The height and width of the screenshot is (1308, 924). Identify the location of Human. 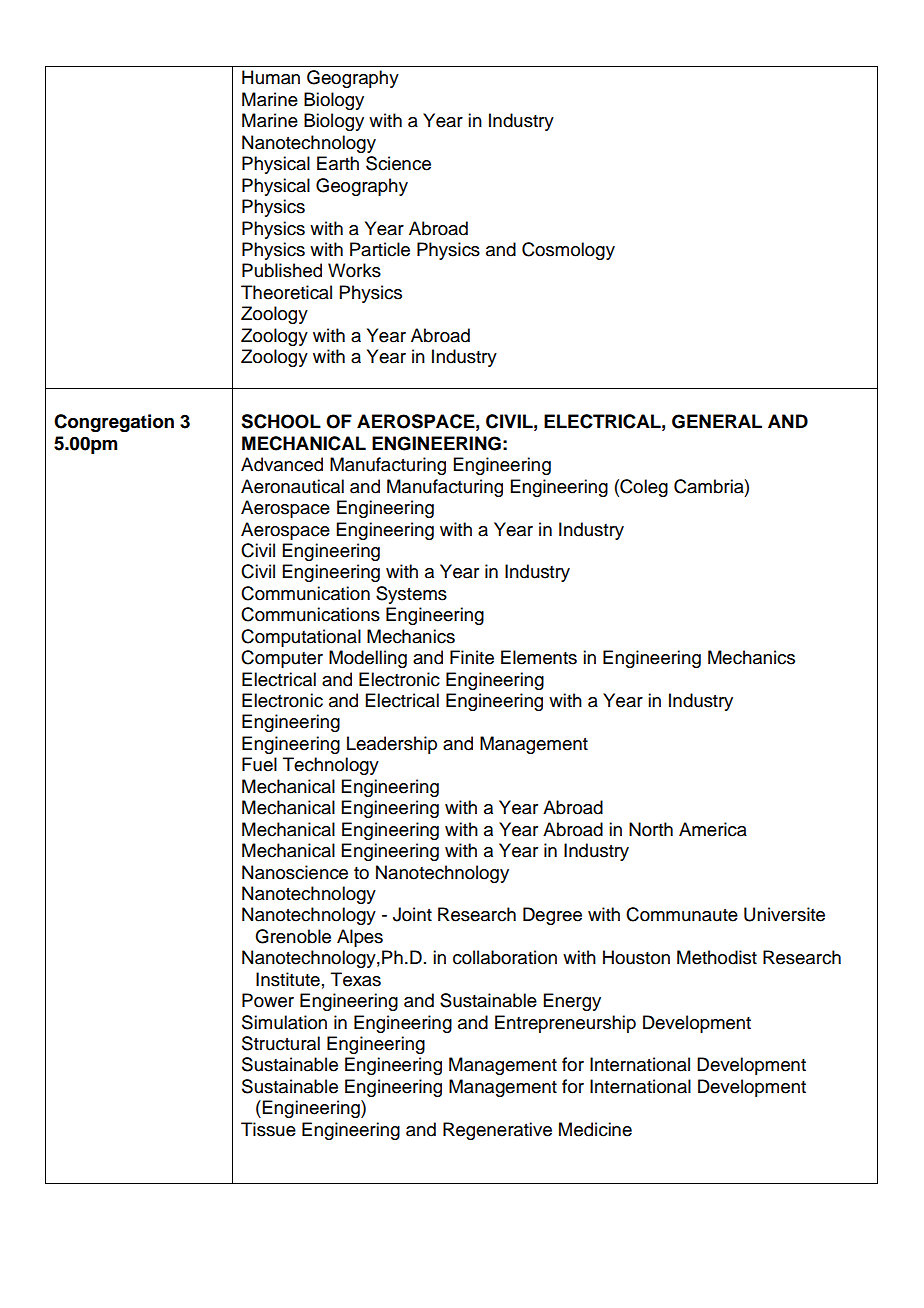
(271, 77).
